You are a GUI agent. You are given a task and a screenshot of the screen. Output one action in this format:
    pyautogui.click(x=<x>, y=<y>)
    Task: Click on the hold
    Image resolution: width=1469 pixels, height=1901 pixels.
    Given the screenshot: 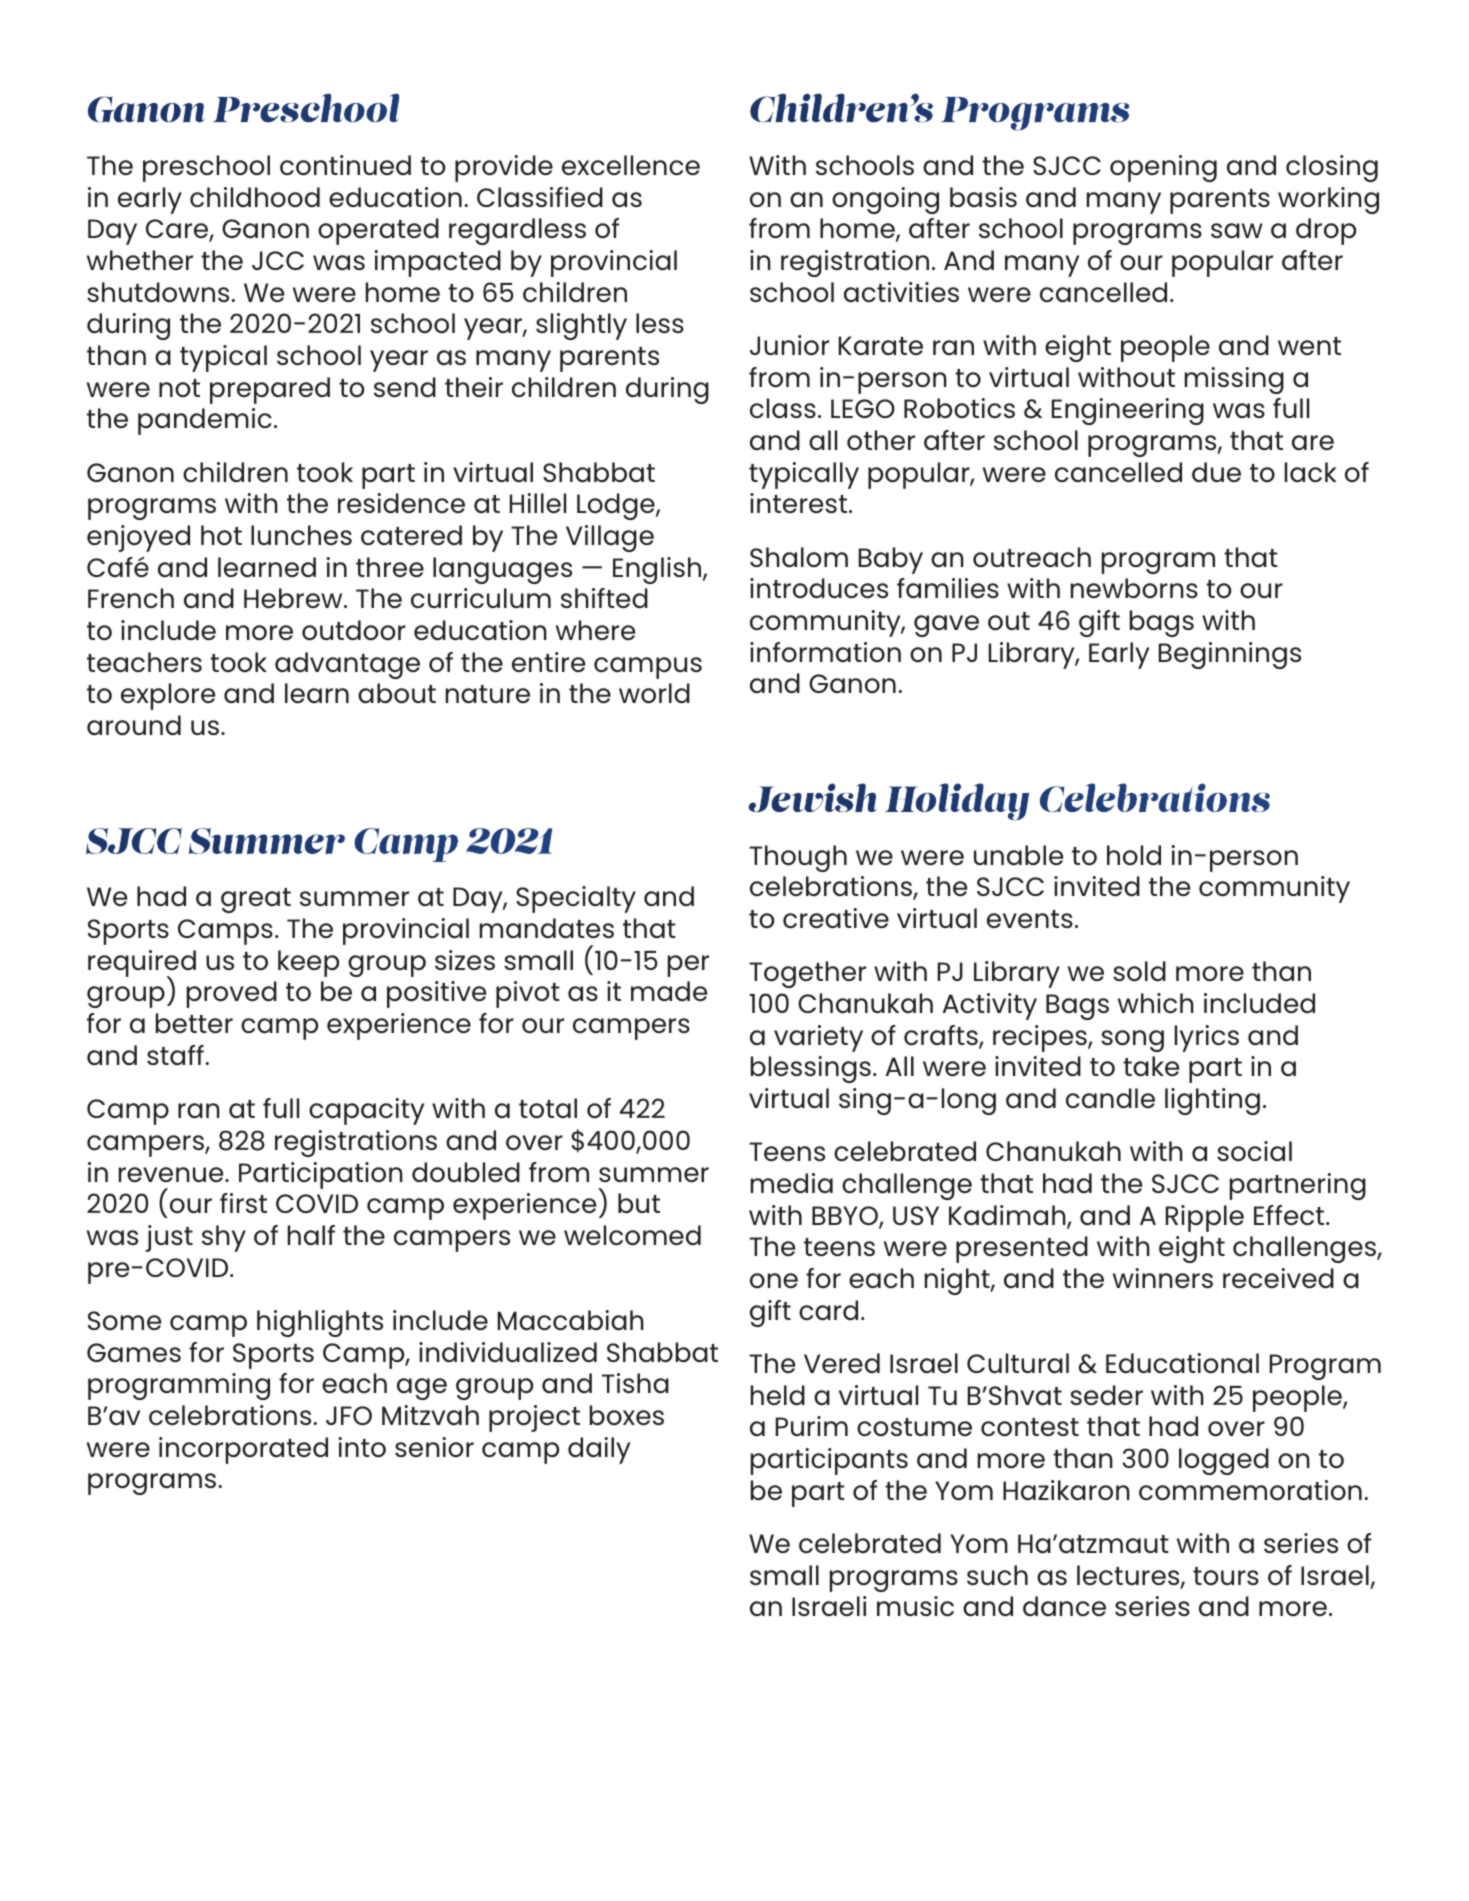 What is the action you would take?
    pyautogui.click(x=1134, y=855)
